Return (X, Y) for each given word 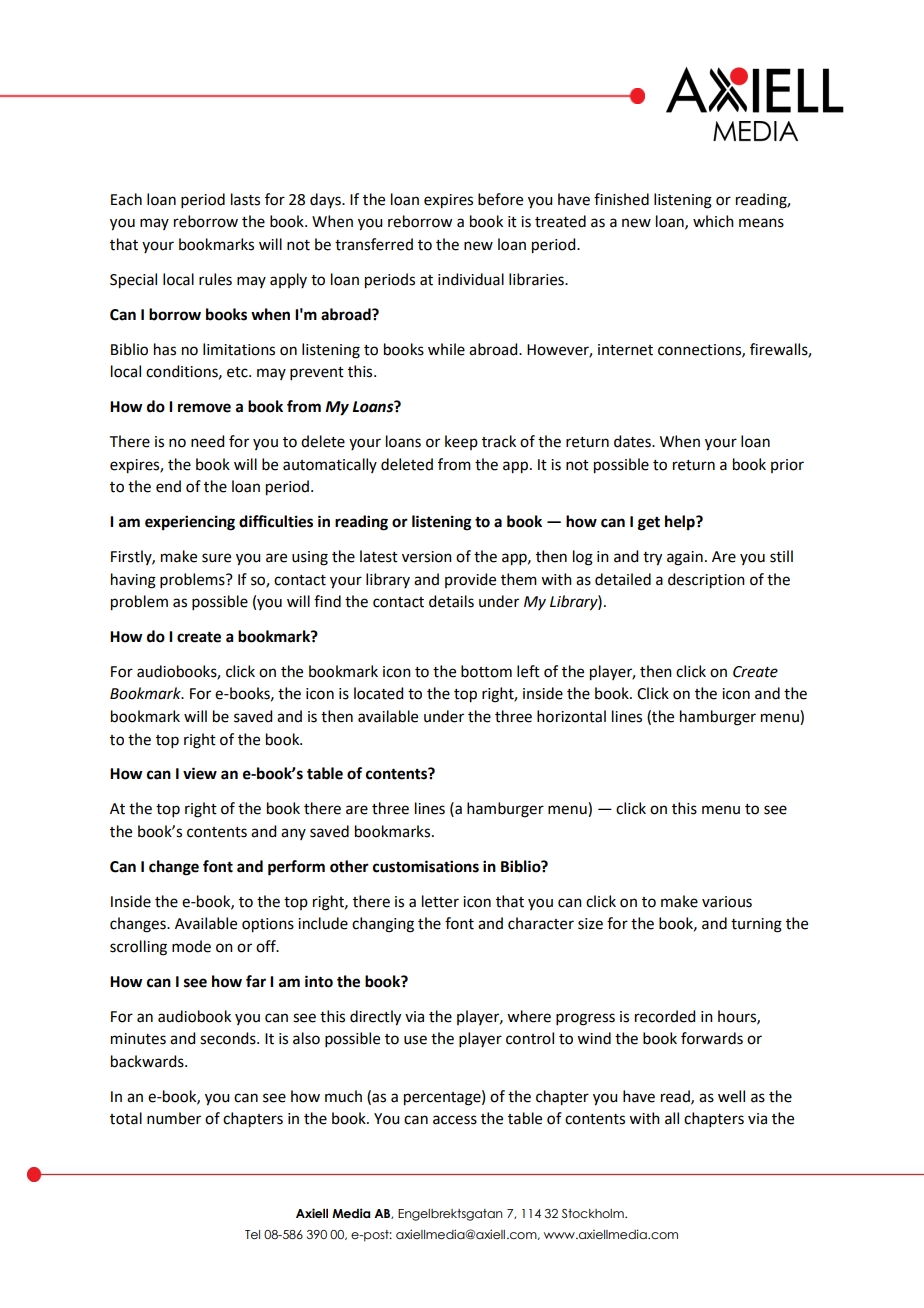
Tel (252, 1234)
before (500, 199)
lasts (245, 199)
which (713, 221)
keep (461, 442)
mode (191, 946)
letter (440, 901)
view (200, 773)
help (681, 523)
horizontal (571, 716)
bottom (486, 671)
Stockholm (594, 1213)
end (168, 486)
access (455, 1120)
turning (756, 925)
